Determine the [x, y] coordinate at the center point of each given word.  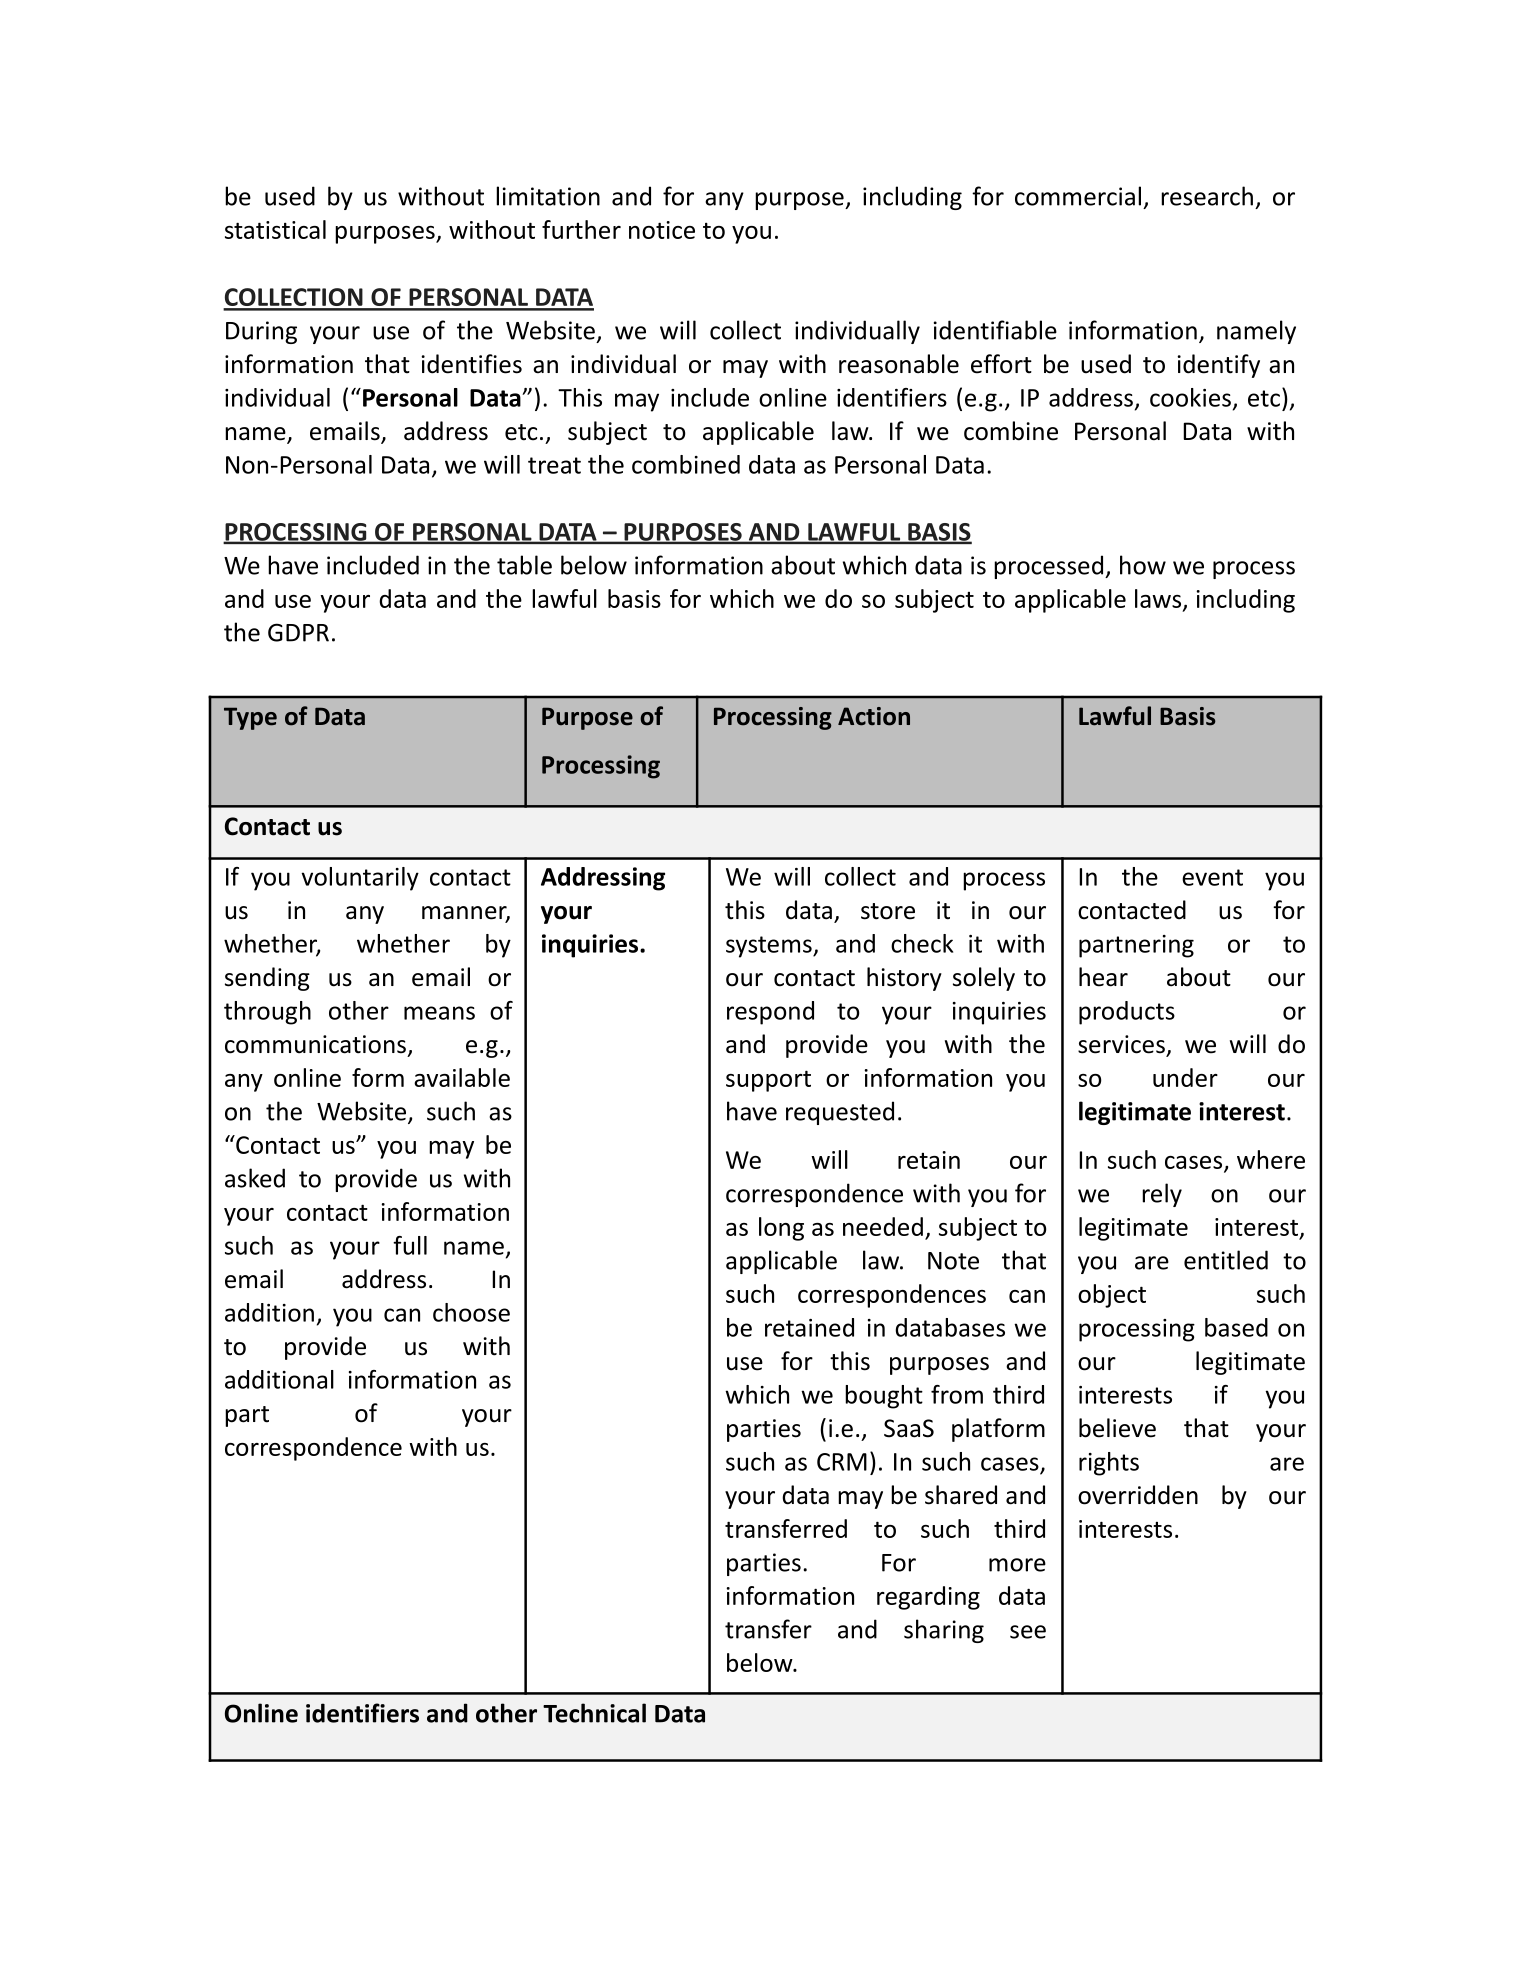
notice [662, 230]
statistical [275, 229]
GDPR [298, 632]
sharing [944, 1631]
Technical [594, 1713]
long [781, 1229]
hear [1103, 977]
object [1112, 1296]
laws [1158, 598]
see [1028, 1632]
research [1207, 196]
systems [770, 947]
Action [874, 716]
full [410, 1245]
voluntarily [360, 879]
